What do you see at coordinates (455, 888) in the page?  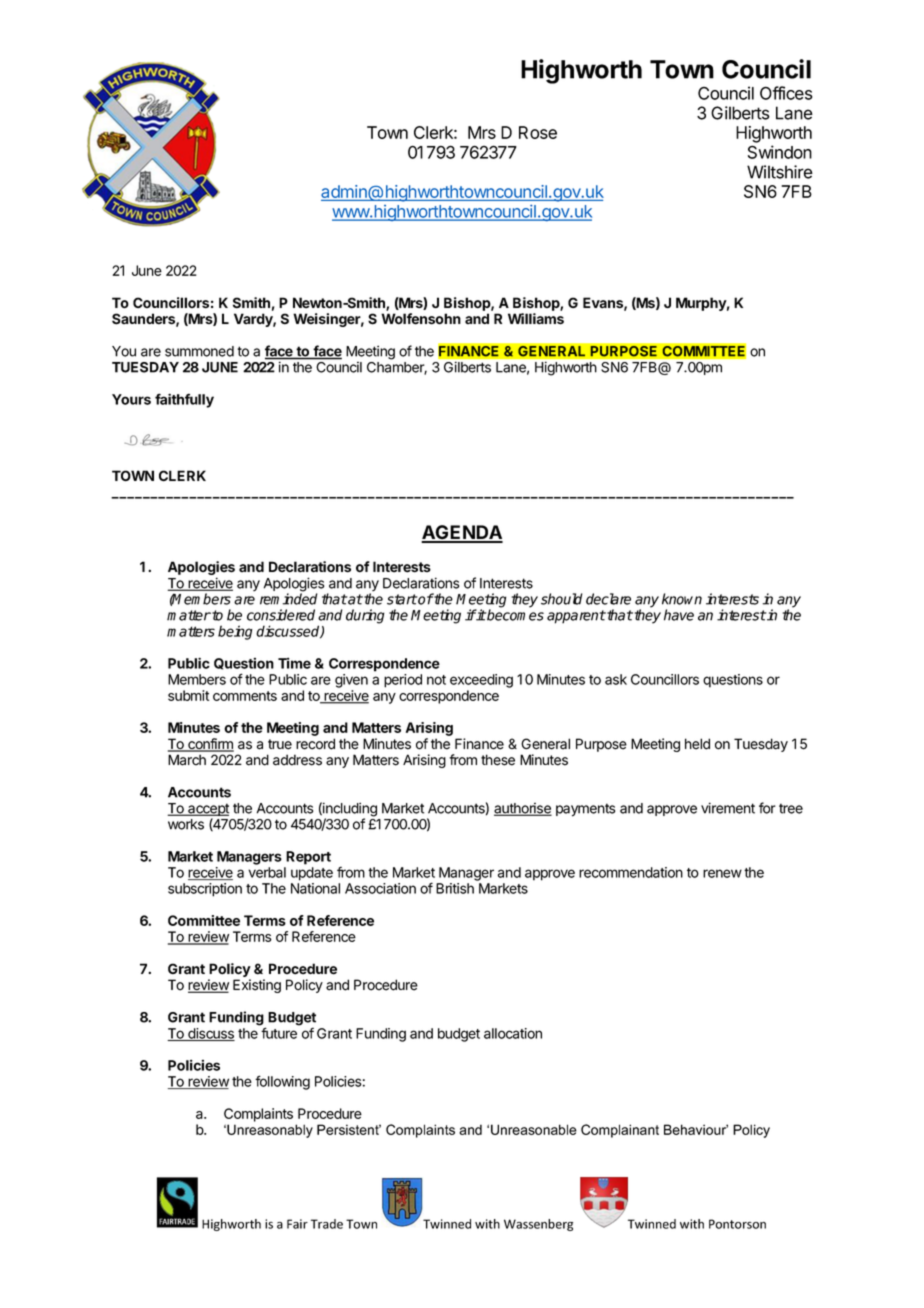 I see `British` at bounding box center [455, 888].
